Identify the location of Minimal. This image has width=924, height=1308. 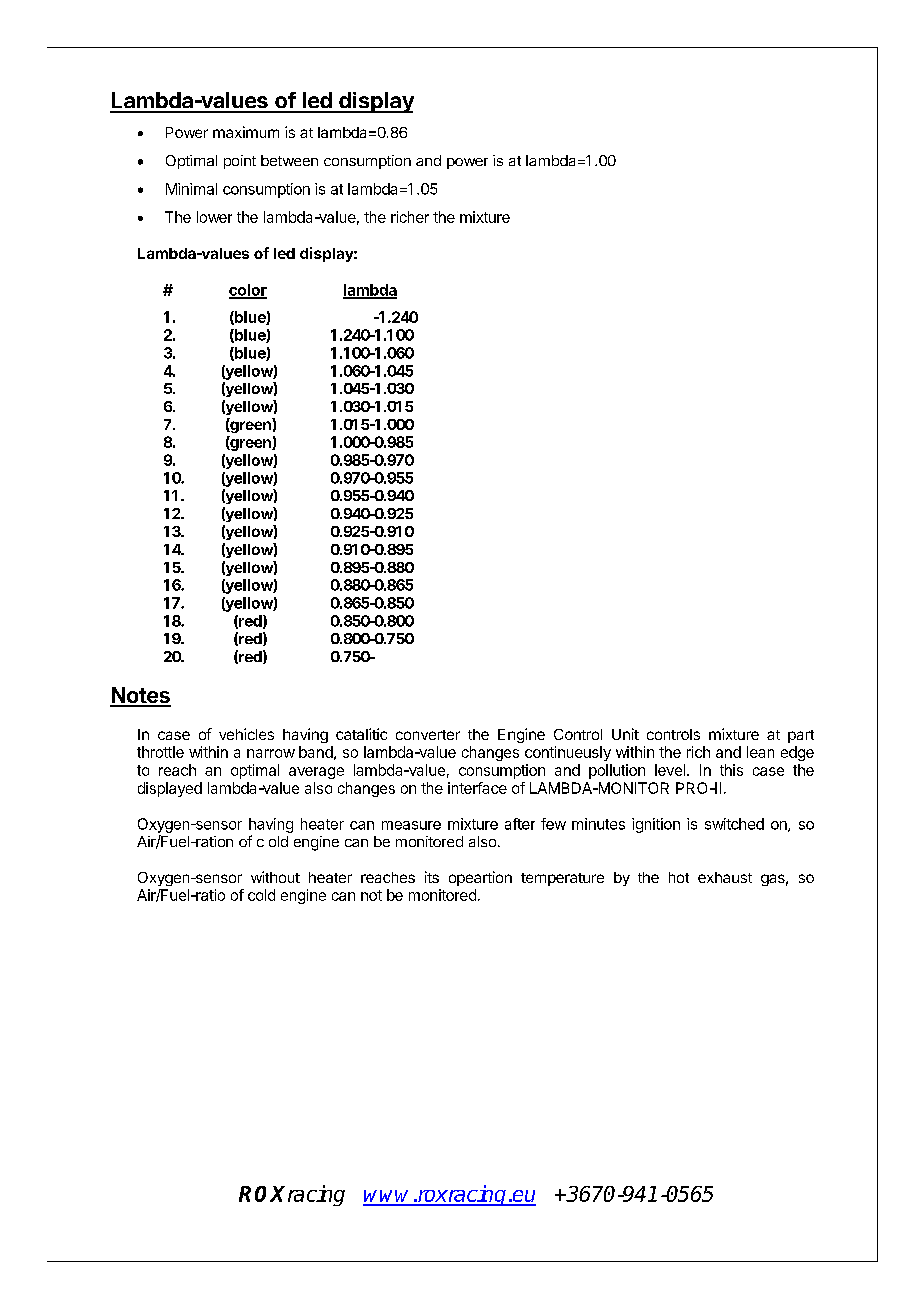
(191, 189).
